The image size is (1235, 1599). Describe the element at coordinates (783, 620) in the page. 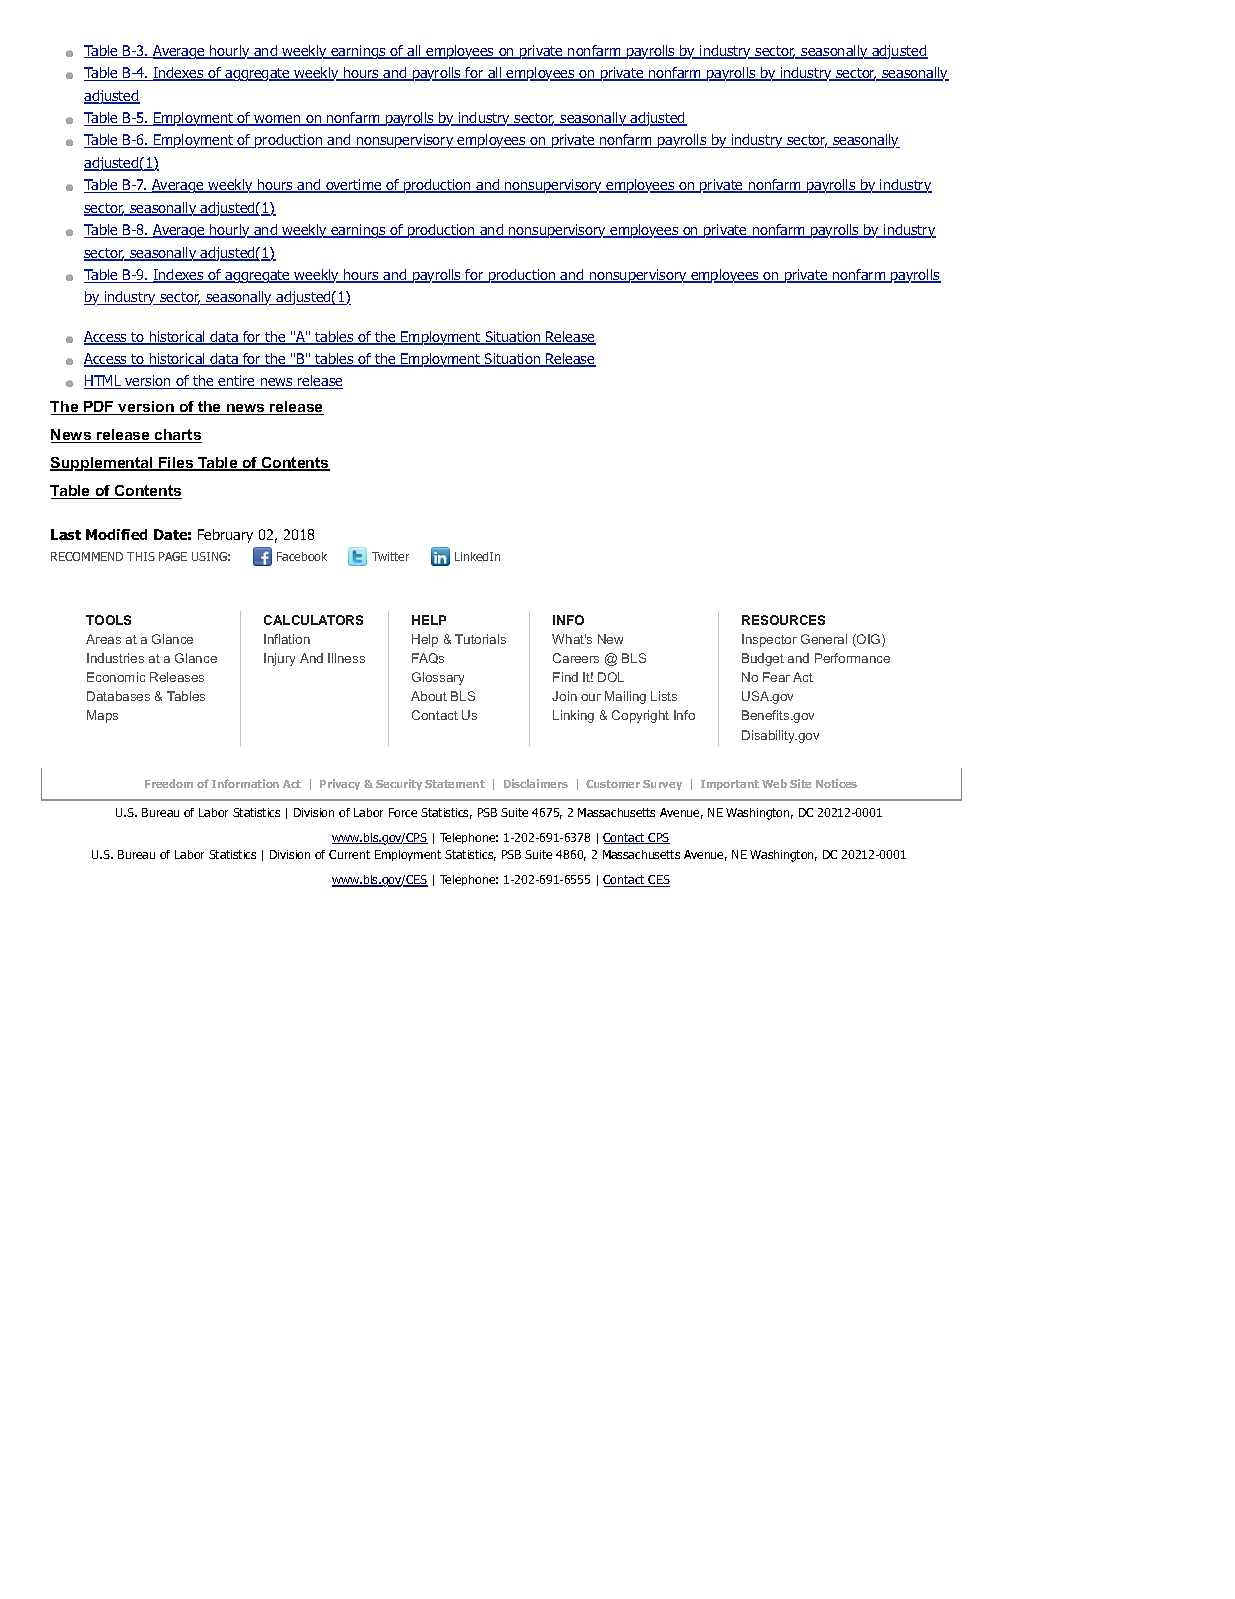

I see `RESOURCES` at that location.
